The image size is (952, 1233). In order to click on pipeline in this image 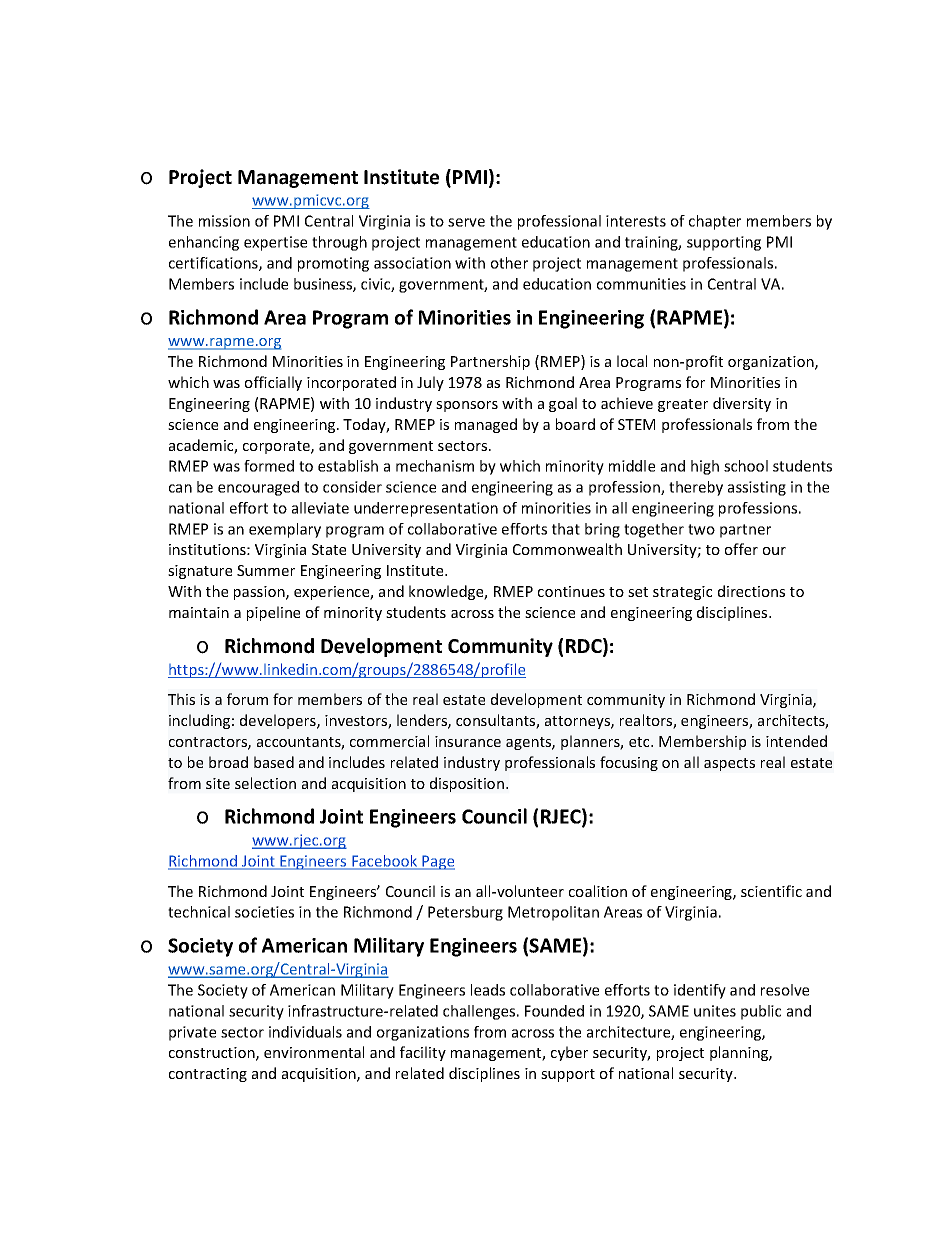, I will do `click(273, 613)`.
